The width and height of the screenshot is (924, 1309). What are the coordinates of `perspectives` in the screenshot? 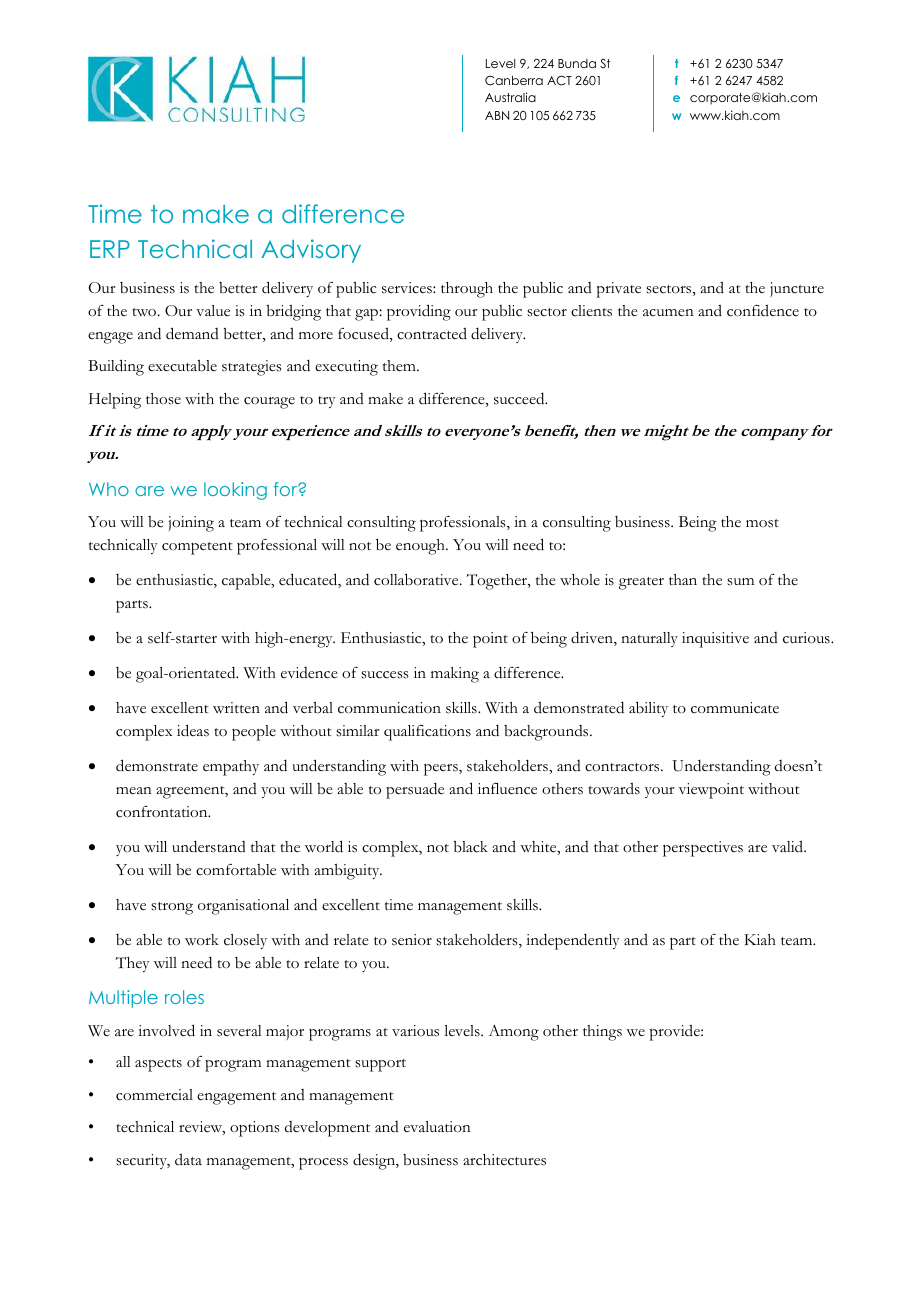 It's located at (703, 849).
